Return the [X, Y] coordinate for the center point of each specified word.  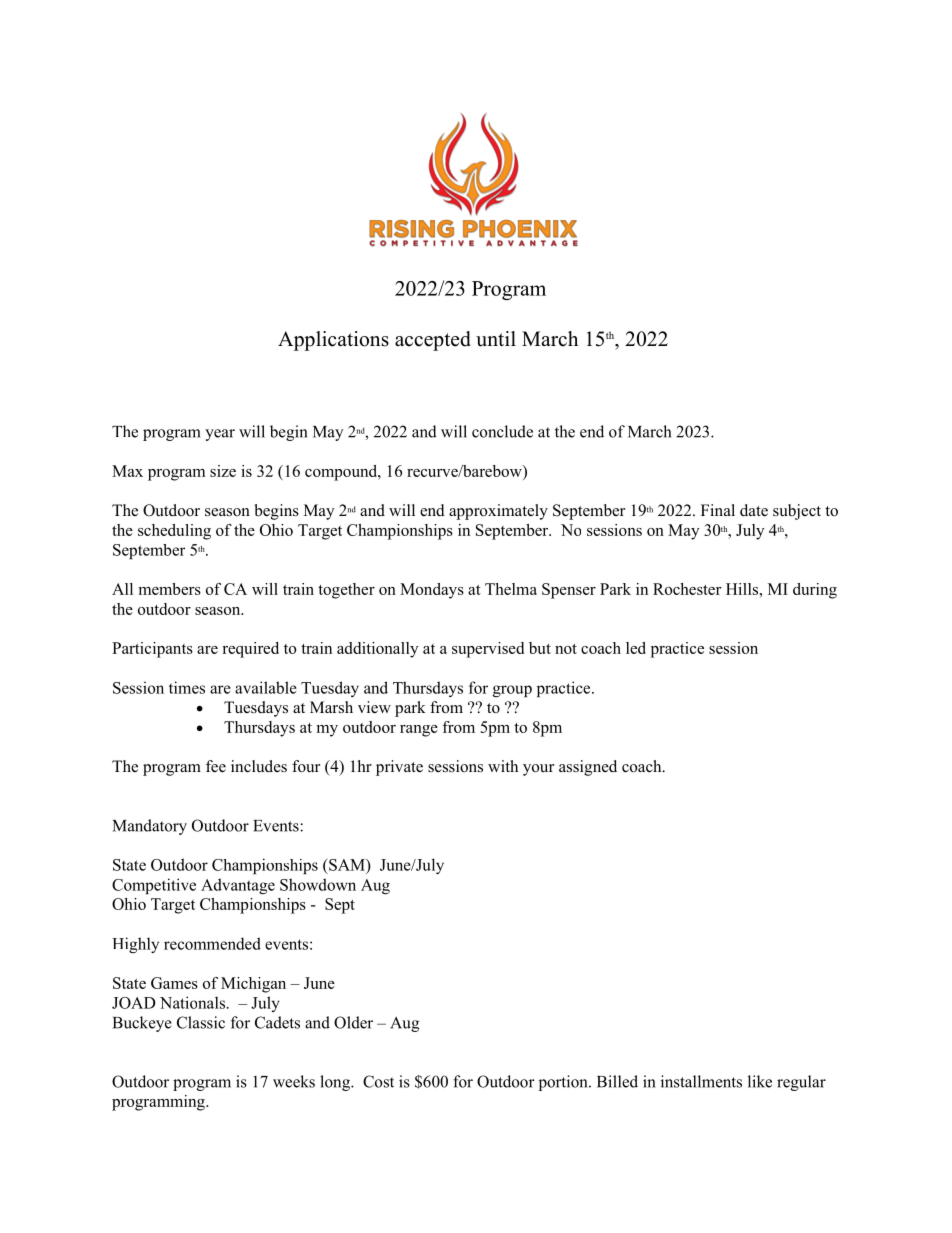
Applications [333, 341]
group [512, 691]
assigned [588, 768]
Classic [201, 1022]
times [187, 687]
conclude [502, 431]
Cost [378, 1081]
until [496, 339]
